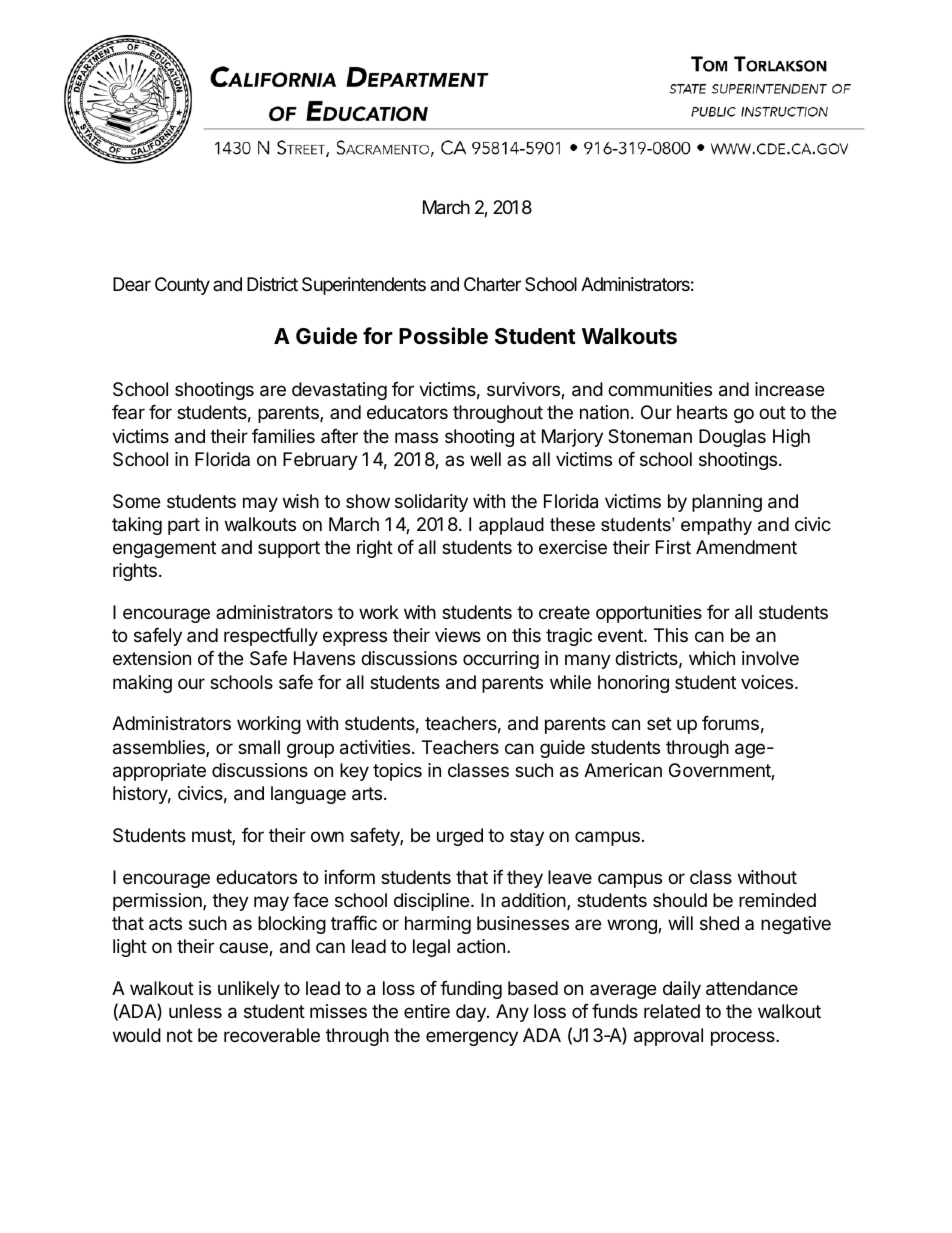 Image resolution: width=952 pixels, height=1233 pixels. I want to click on unless, so click(195, 1011).
